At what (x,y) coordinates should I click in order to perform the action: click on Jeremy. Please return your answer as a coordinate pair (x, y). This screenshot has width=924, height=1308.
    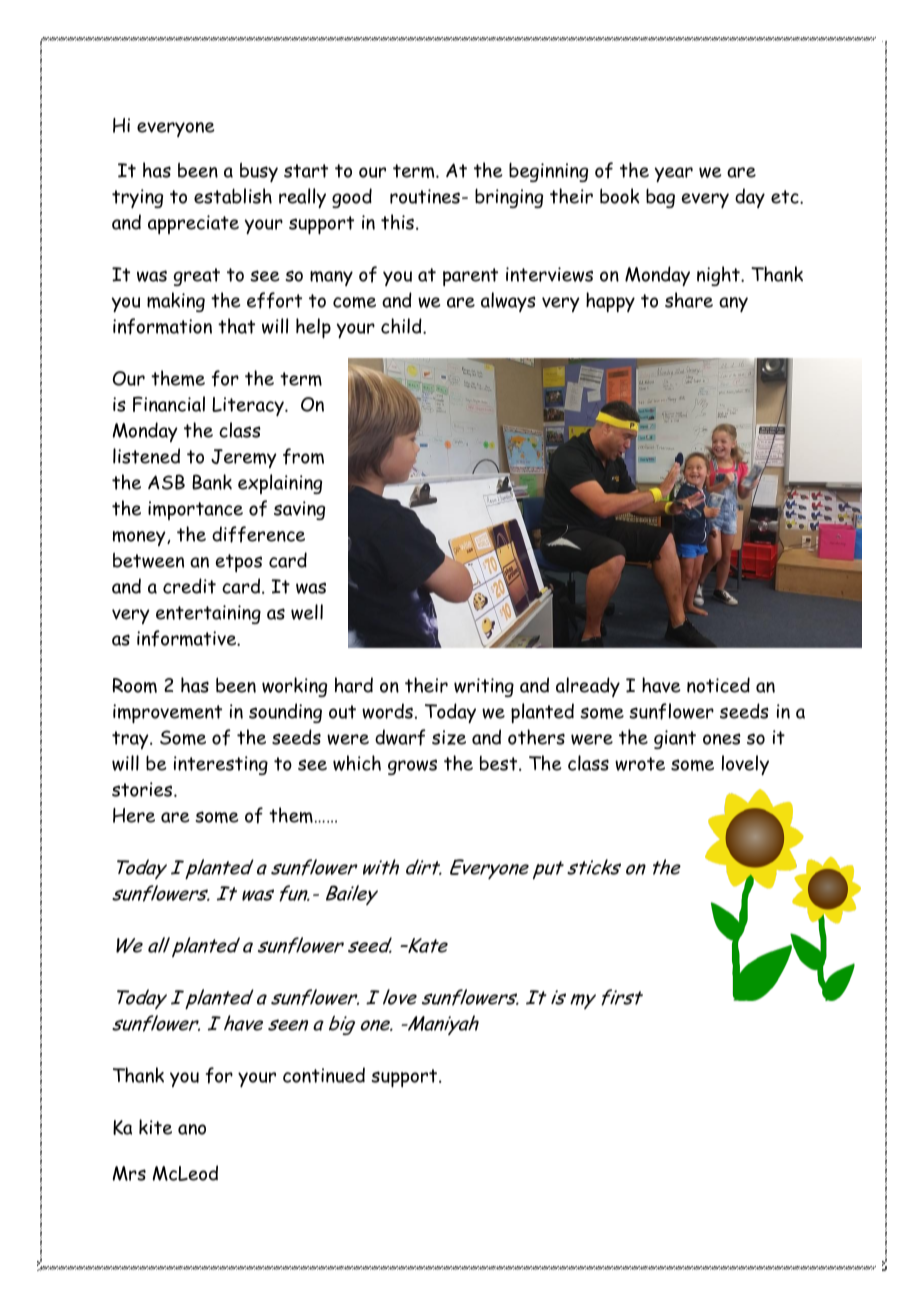
    Looking at the image, I should click on (244, 458).
